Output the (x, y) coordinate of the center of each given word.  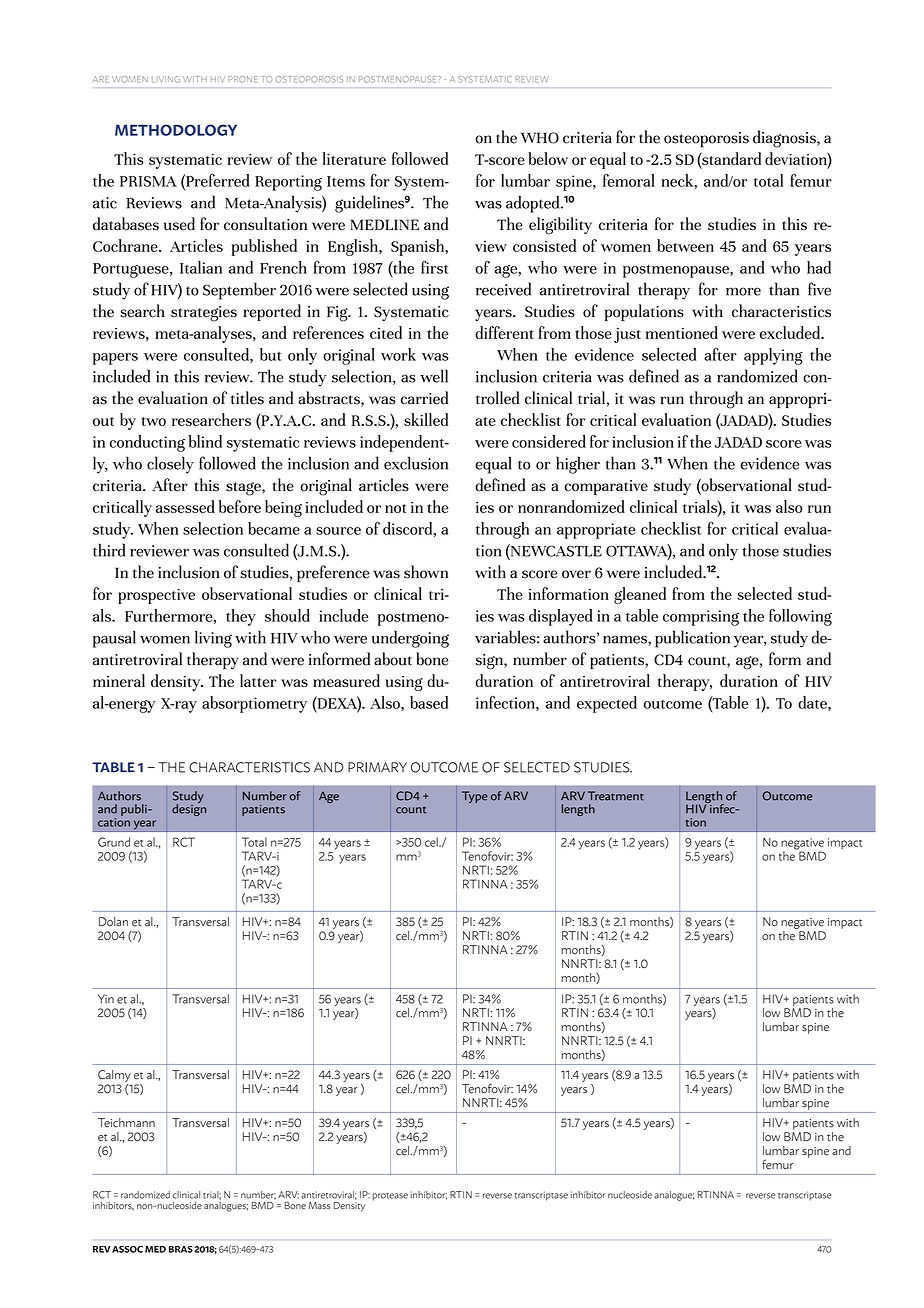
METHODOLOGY (176, 130)
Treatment (616, 796)
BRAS (181, 1249)
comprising (701, 618)
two (153, 421)
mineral (119, 680)
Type (475, 797)
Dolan (113, 922)
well (434, 376)
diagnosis (785, 139)
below (548, 158)
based (429, 702)
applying (773, 356)
